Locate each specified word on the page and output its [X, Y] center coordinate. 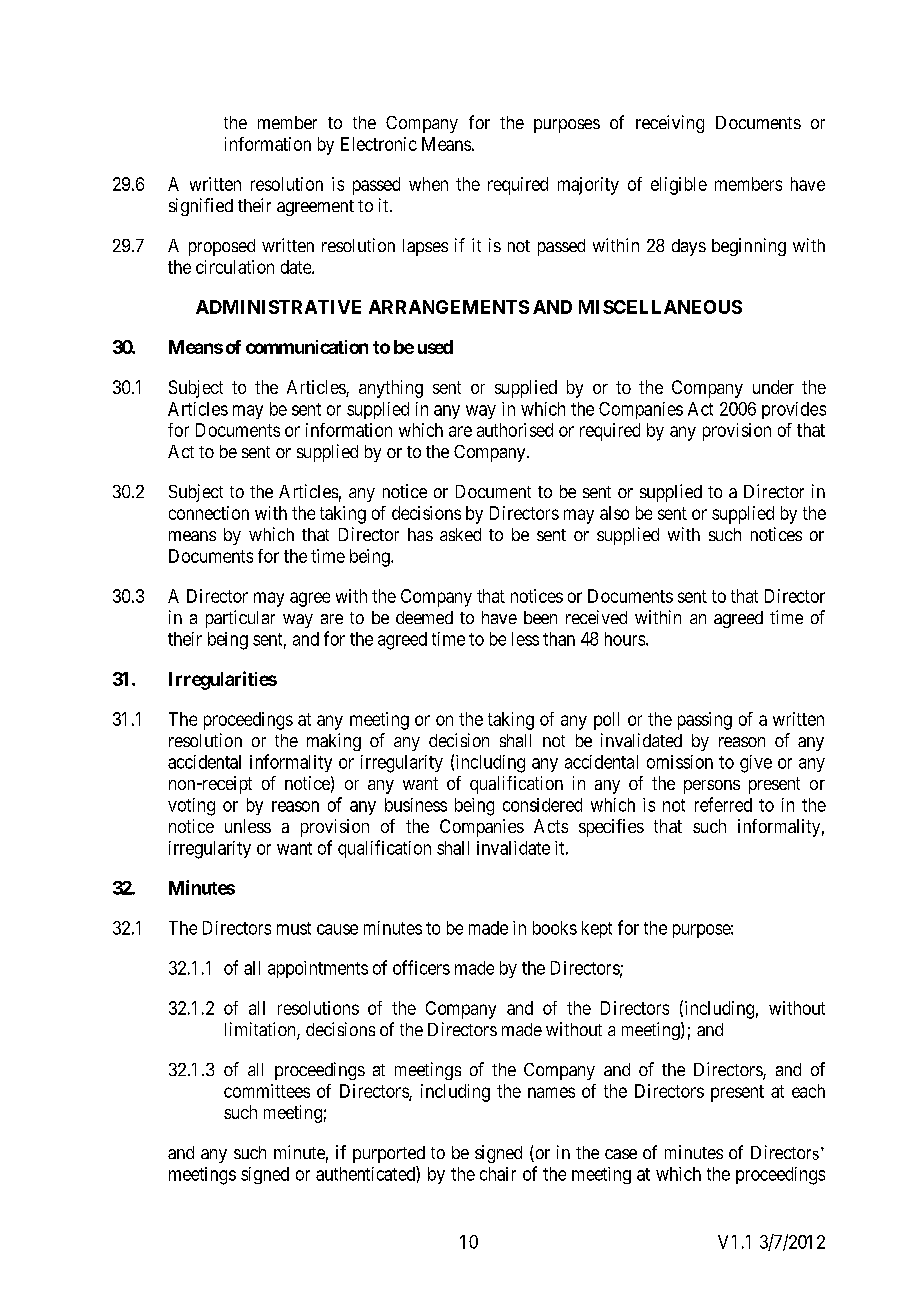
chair [498, 1174]
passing [705, 721]
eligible [679, 186]
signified [201, 207]
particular [240, 619]
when [428, 184]
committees [267, 1091]
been [540, 617]
